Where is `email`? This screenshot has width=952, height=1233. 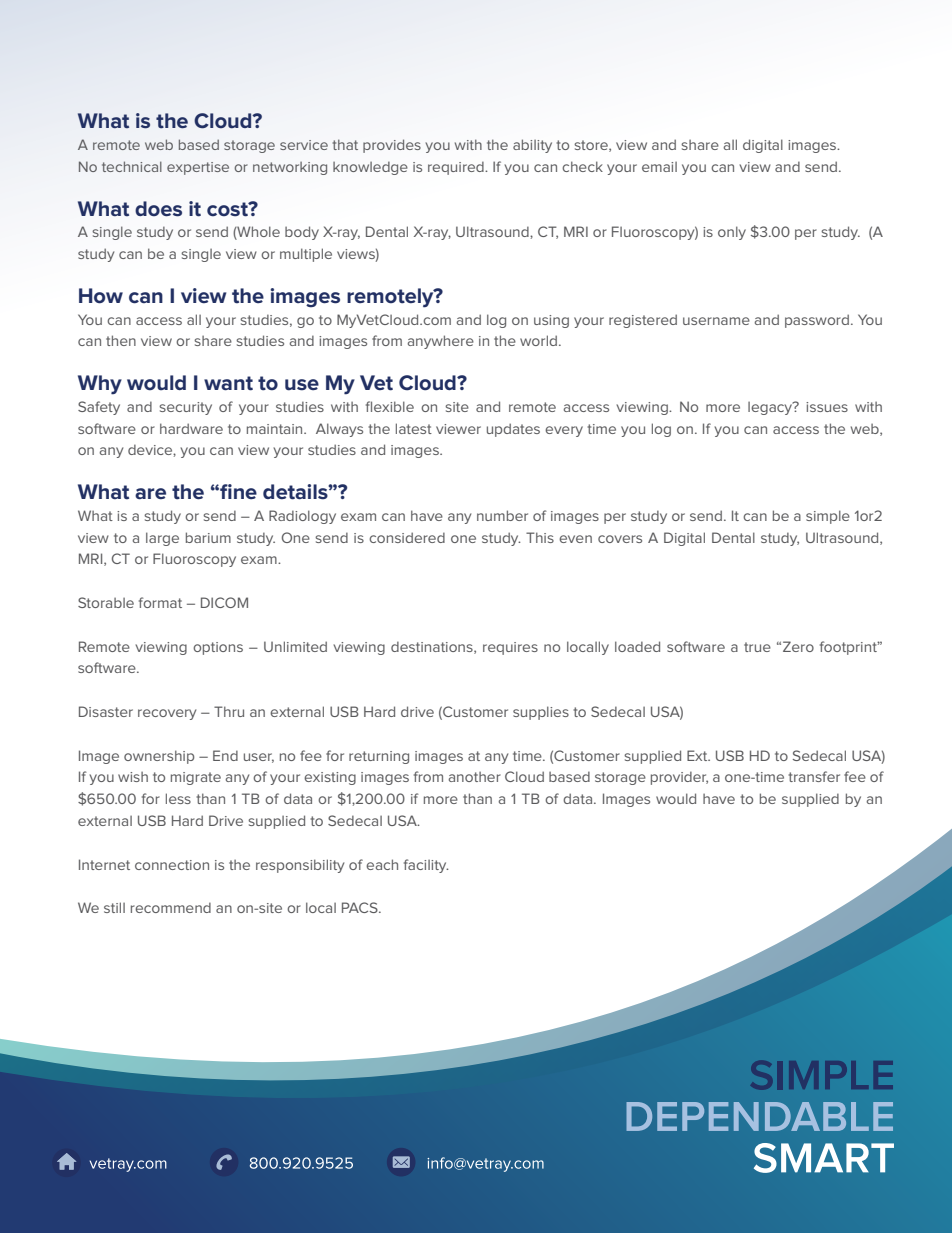 email is located at coordinates (659, 167).
